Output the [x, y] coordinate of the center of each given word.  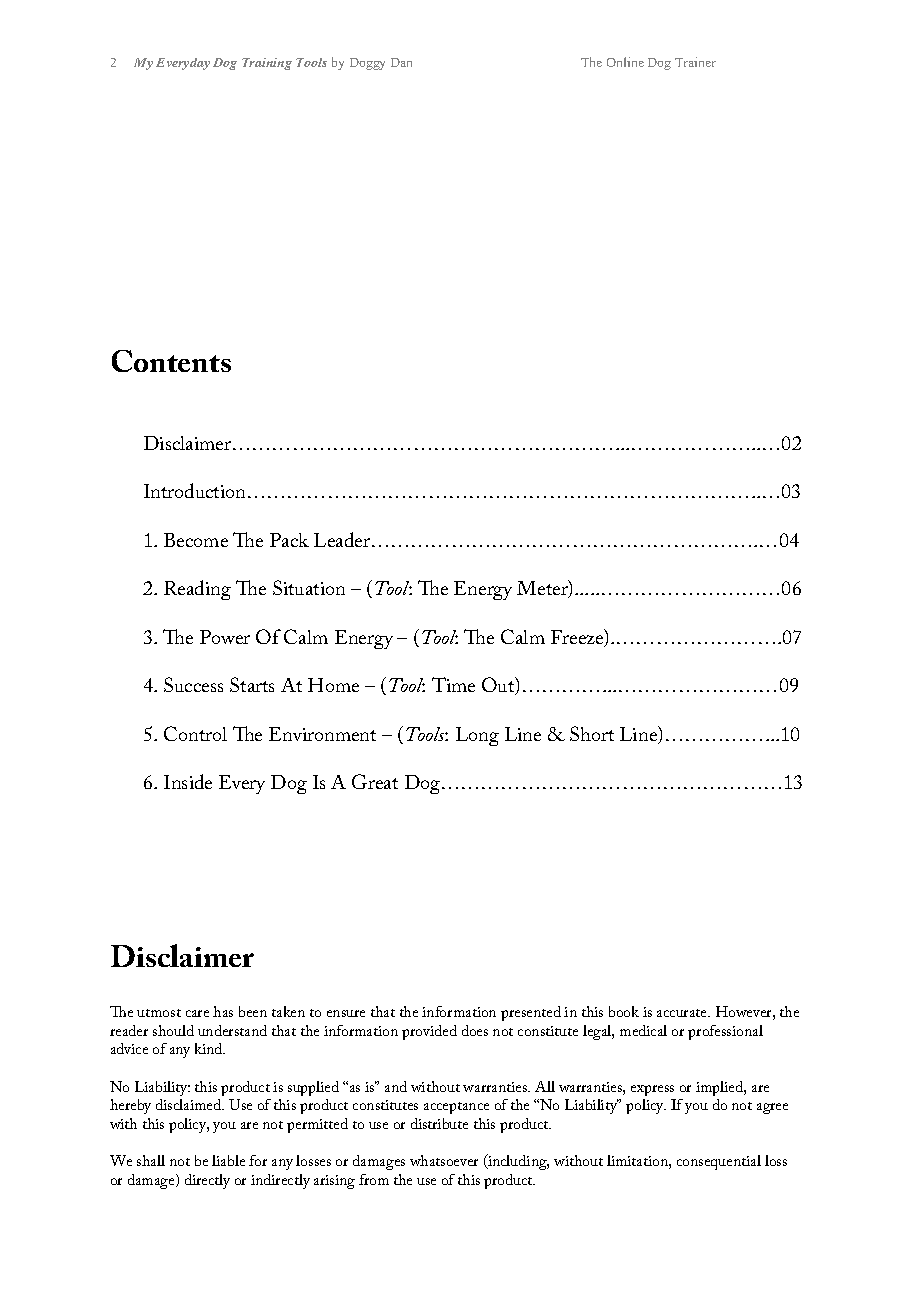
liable [228, 1160]
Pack [289, 540]
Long [477, 736]
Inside [188, 781]
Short [592, 733]
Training [267, 64]
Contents [171, 361]
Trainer [695, 62]
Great [375, 781]
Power [225, 637]
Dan [401, 62]
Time [453, 684]
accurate [683, 1013]
